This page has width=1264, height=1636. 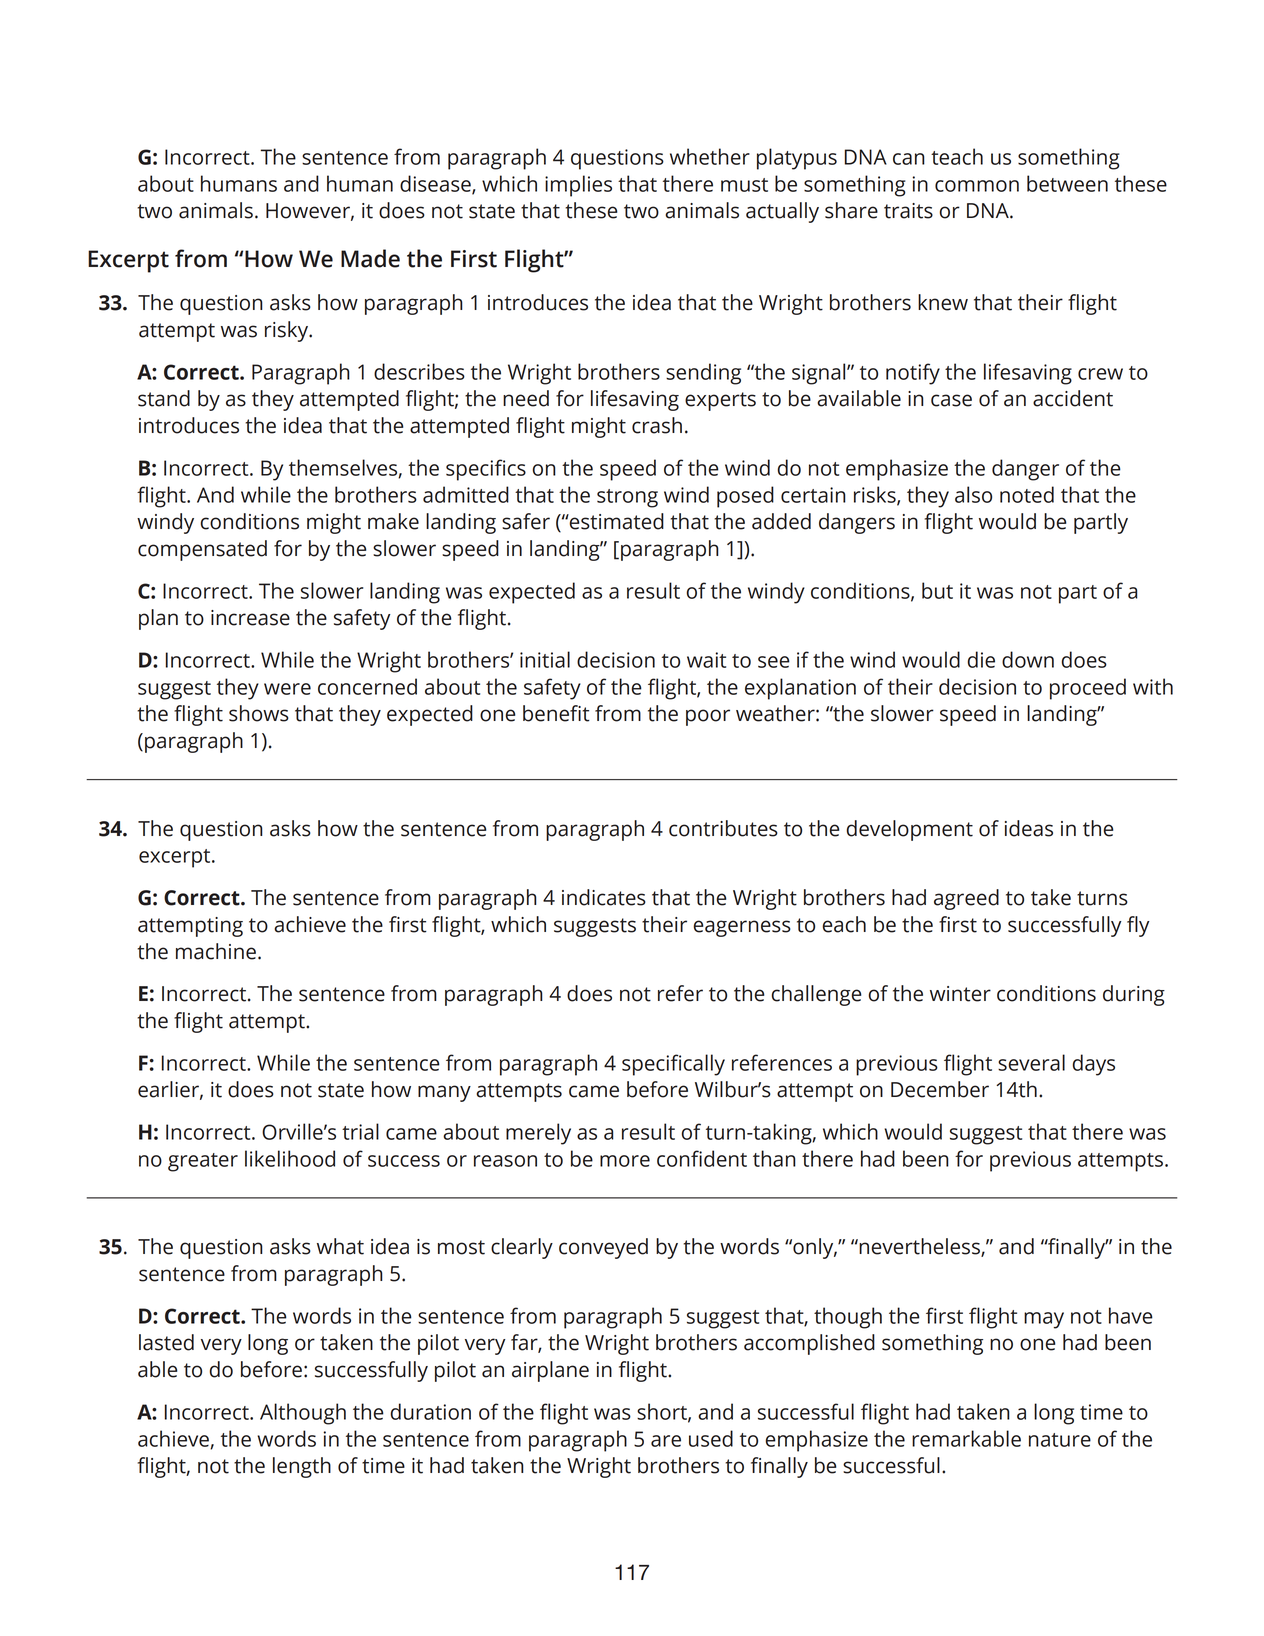 I want to click on increase, so click(x=250, y=618).
